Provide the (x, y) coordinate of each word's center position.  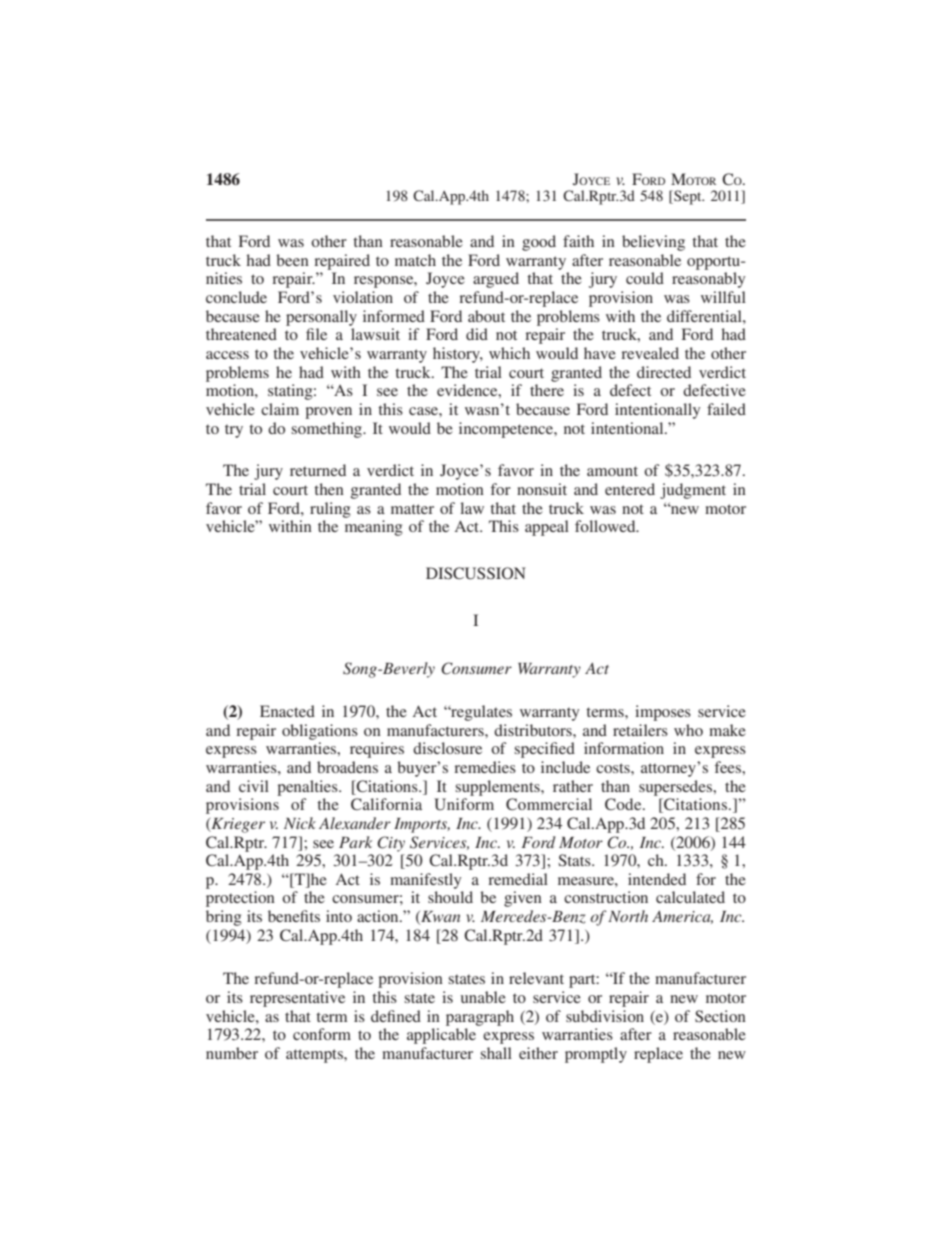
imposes (663, 713)
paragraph (480, 1018)
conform (322, 1034)
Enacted (287, 711)
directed (664, 372)
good (539, 243)
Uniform (464, 804)
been (292, 260)
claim (280, 409)
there (547, 390)
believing (653, 243)
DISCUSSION (476, 573)
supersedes (677, 788)
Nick (300, 823)
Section (720, 1016)
